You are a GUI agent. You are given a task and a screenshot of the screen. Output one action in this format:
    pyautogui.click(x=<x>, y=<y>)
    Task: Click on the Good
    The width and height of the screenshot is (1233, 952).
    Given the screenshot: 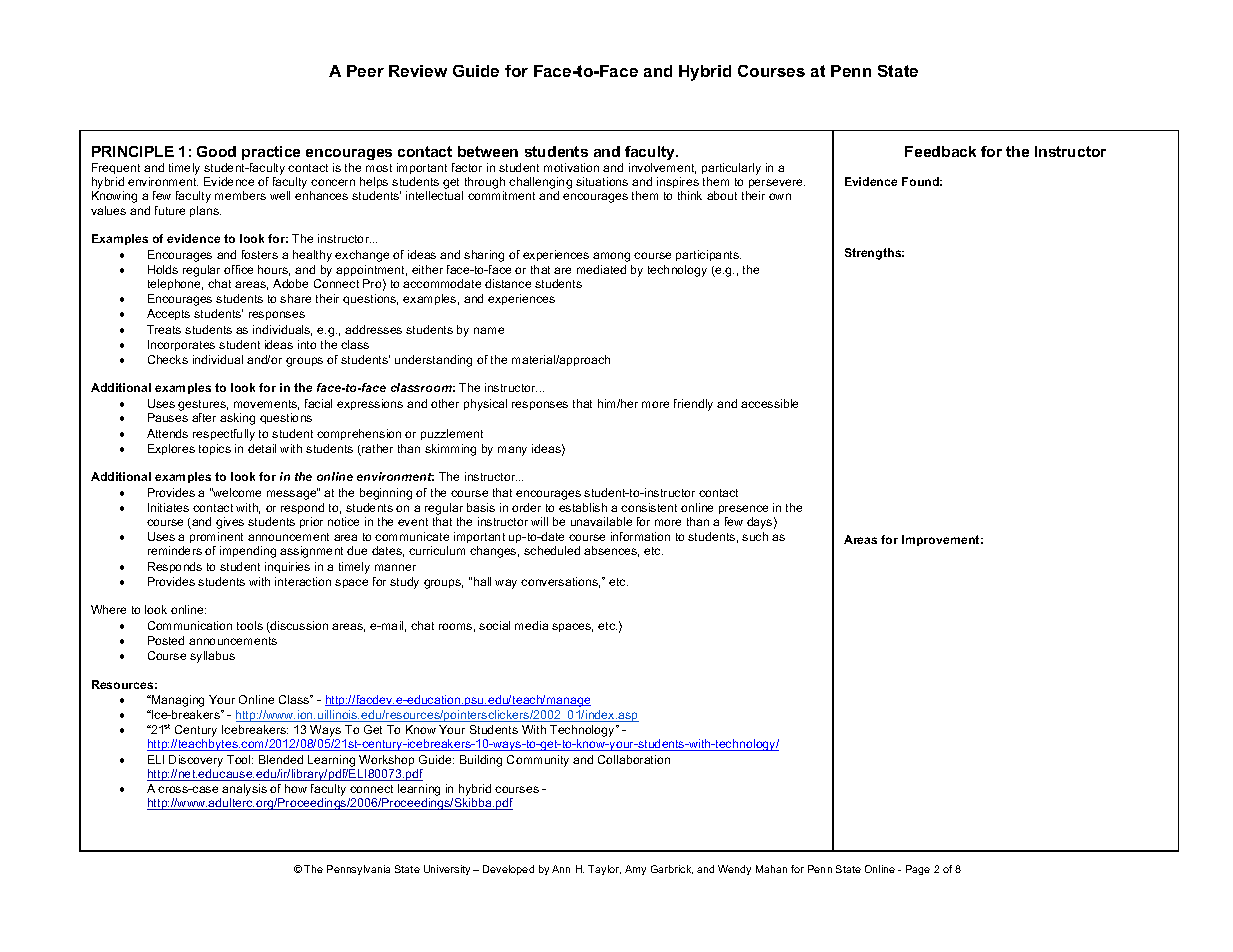 What is the action you would take?
    pyautogui.click(x=216, y=151)
